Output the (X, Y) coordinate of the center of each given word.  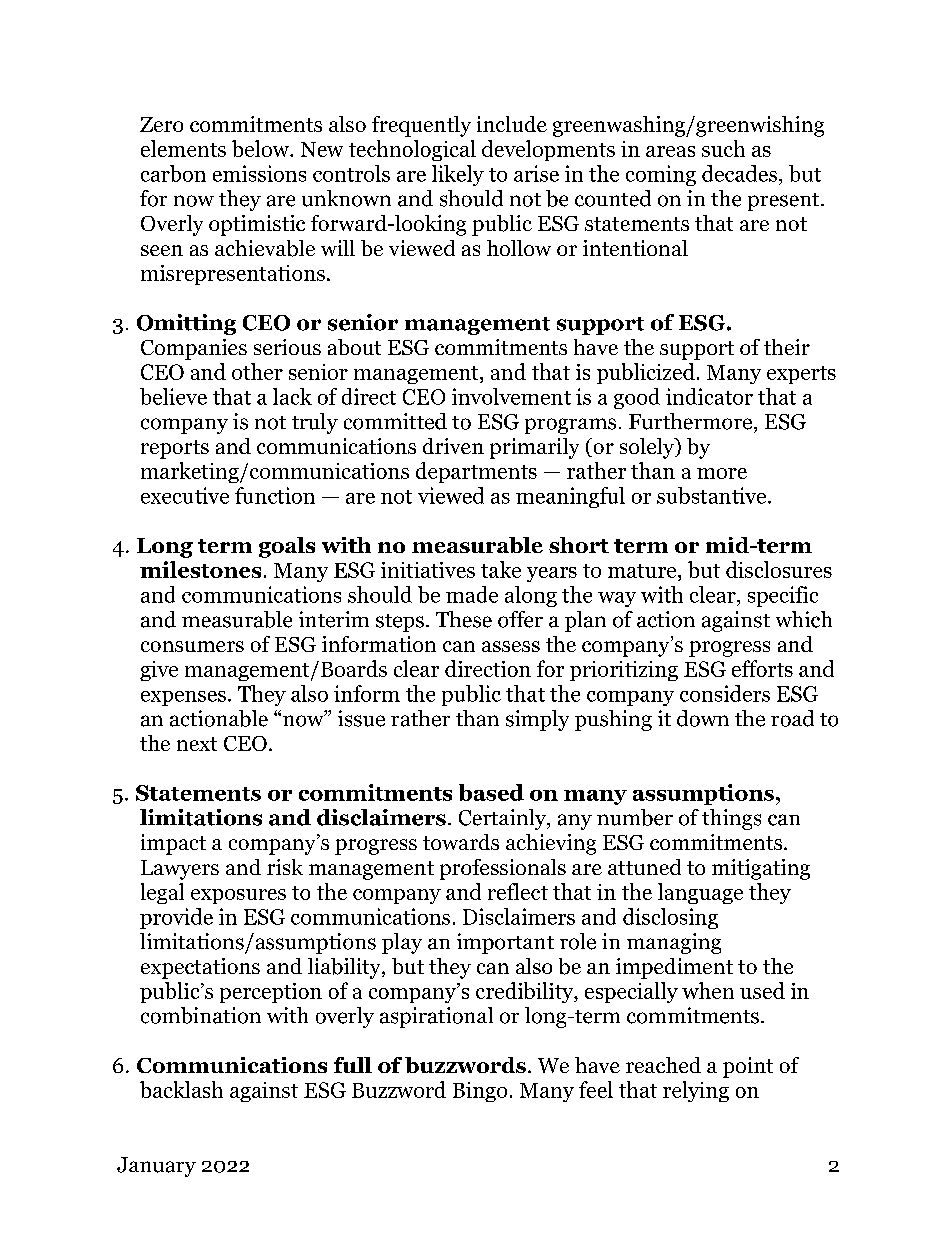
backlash (181, 1089)
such (723, 148)
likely (458, 175)
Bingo (480, 1092)
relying (696, 1091)
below (262, 148)
